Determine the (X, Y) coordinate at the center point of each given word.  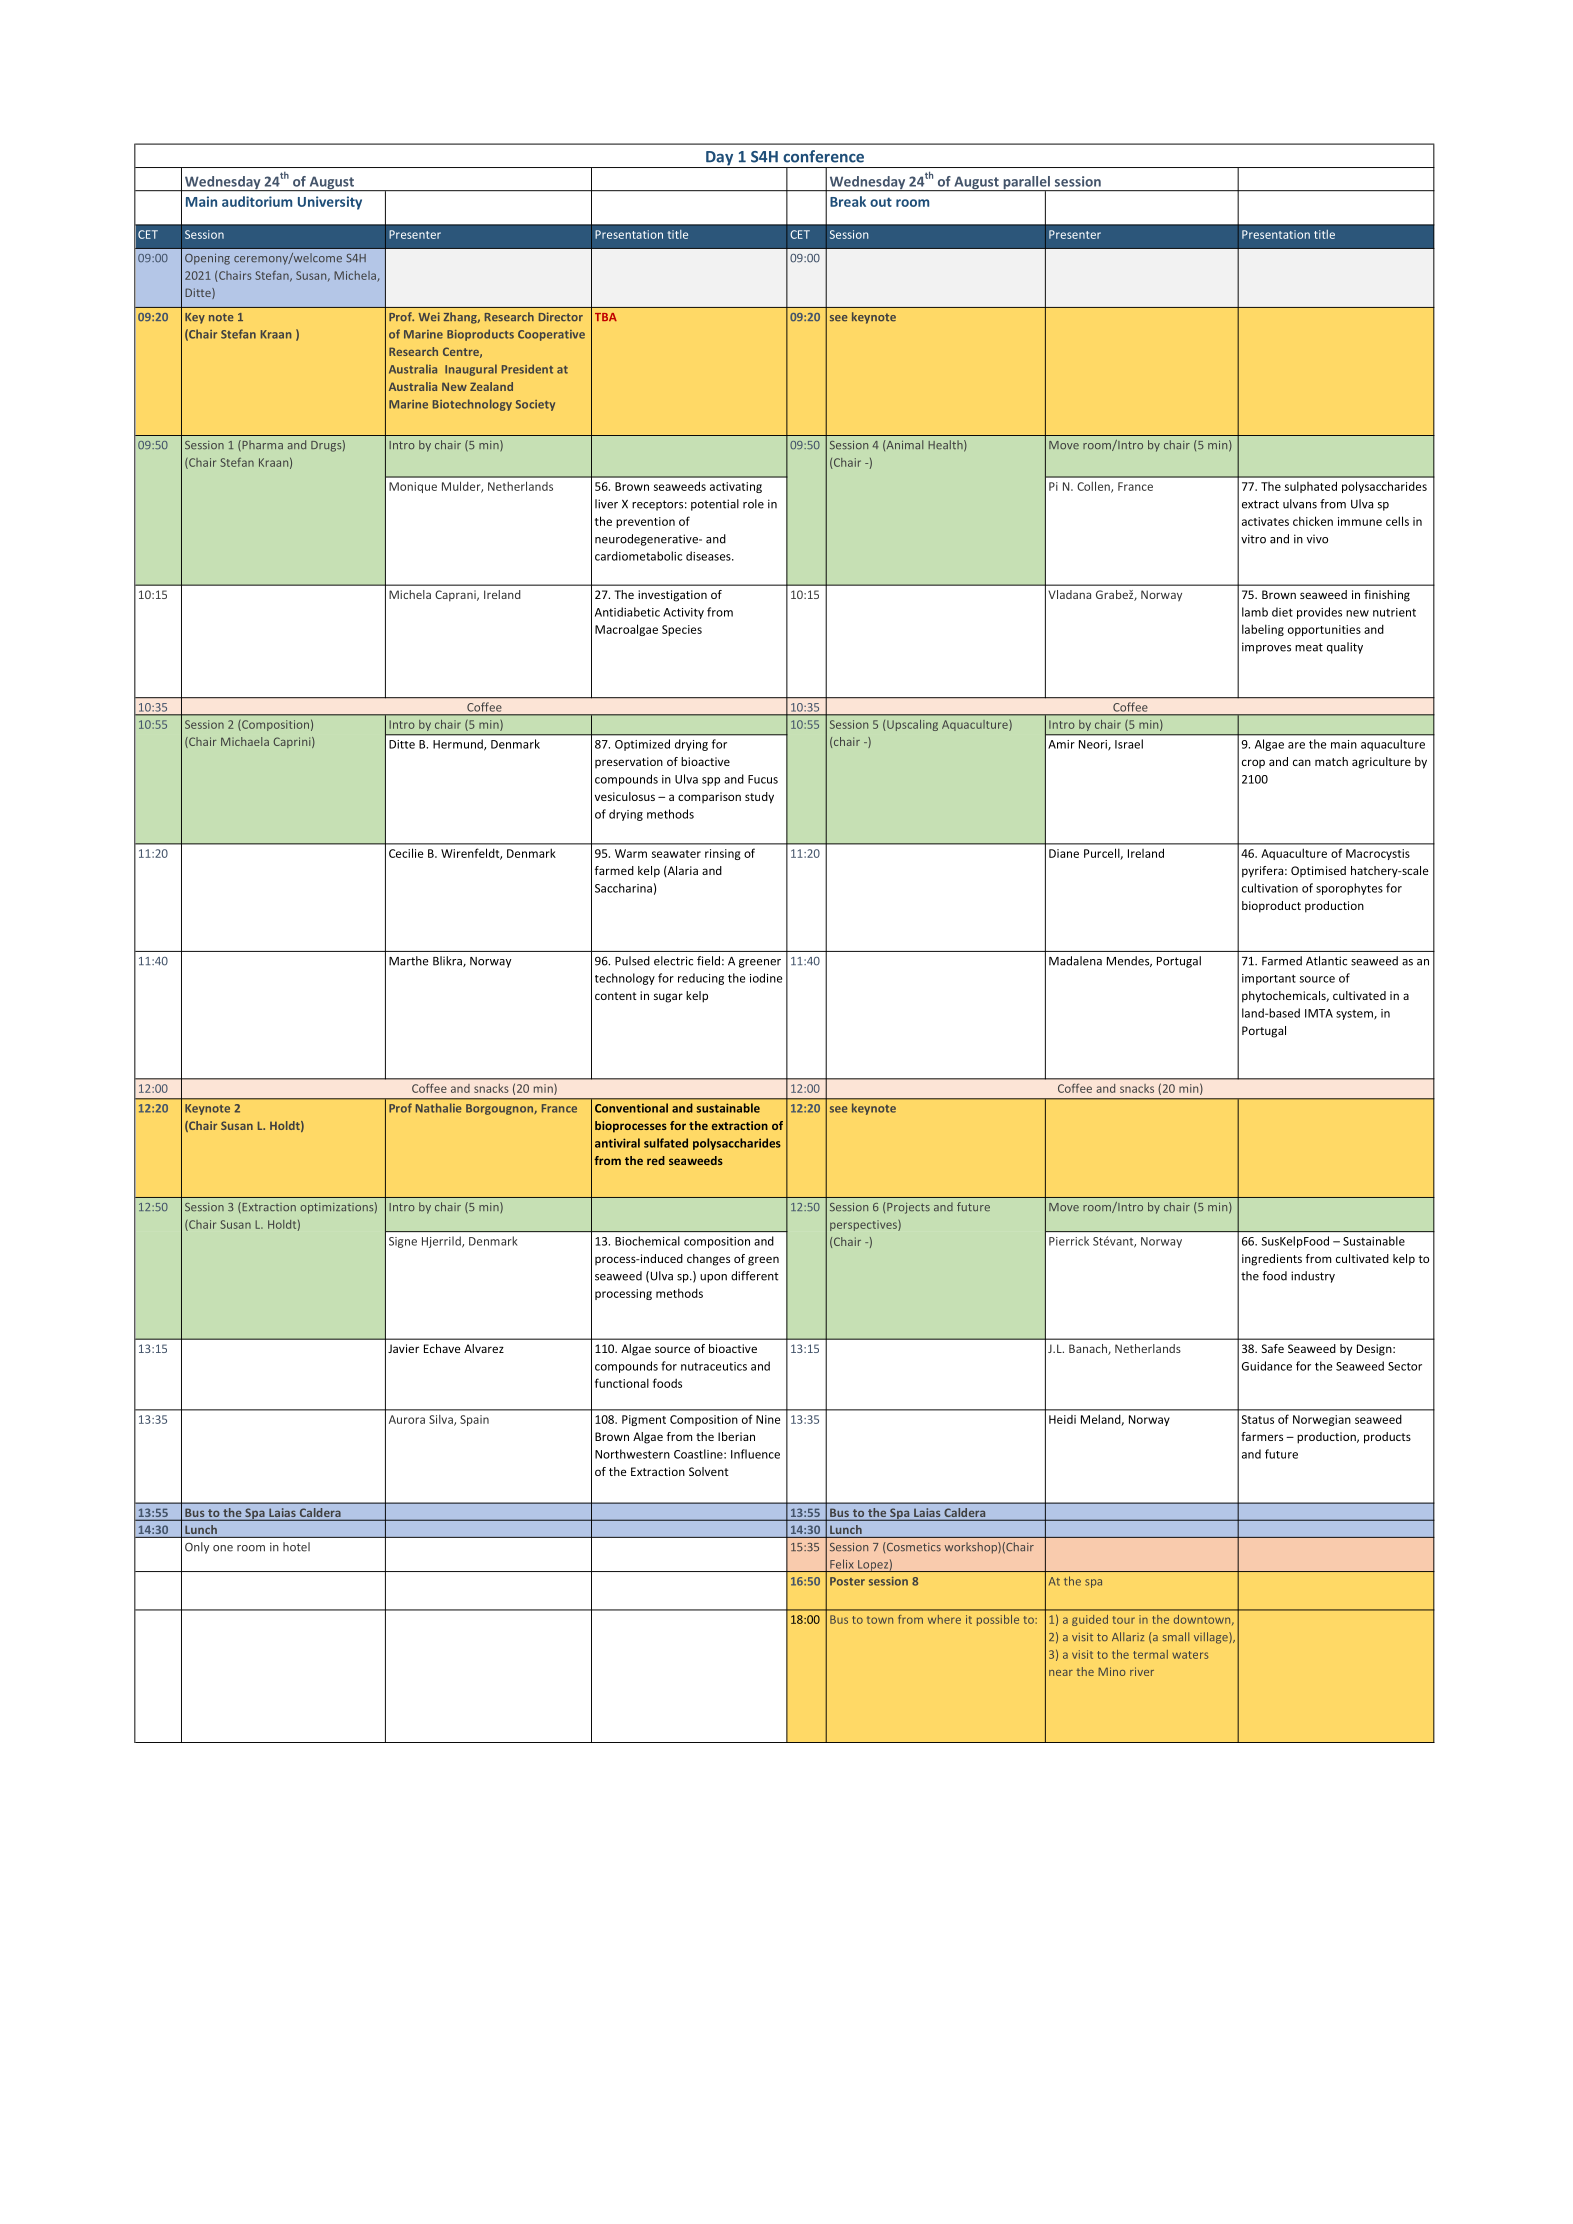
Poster (847, 1581)
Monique (413, 487)
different (755, 1276)
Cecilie (406, 853)
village (1212, 1638)
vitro (1253, 539)
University (330, 203)
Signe (403, 1242)
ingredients (1272, 1260)
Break (848, 201)
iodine (766, 978)
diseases (709, 556)
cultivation (1270, 888)
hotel (296, 1547)
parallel (1026, 184)
